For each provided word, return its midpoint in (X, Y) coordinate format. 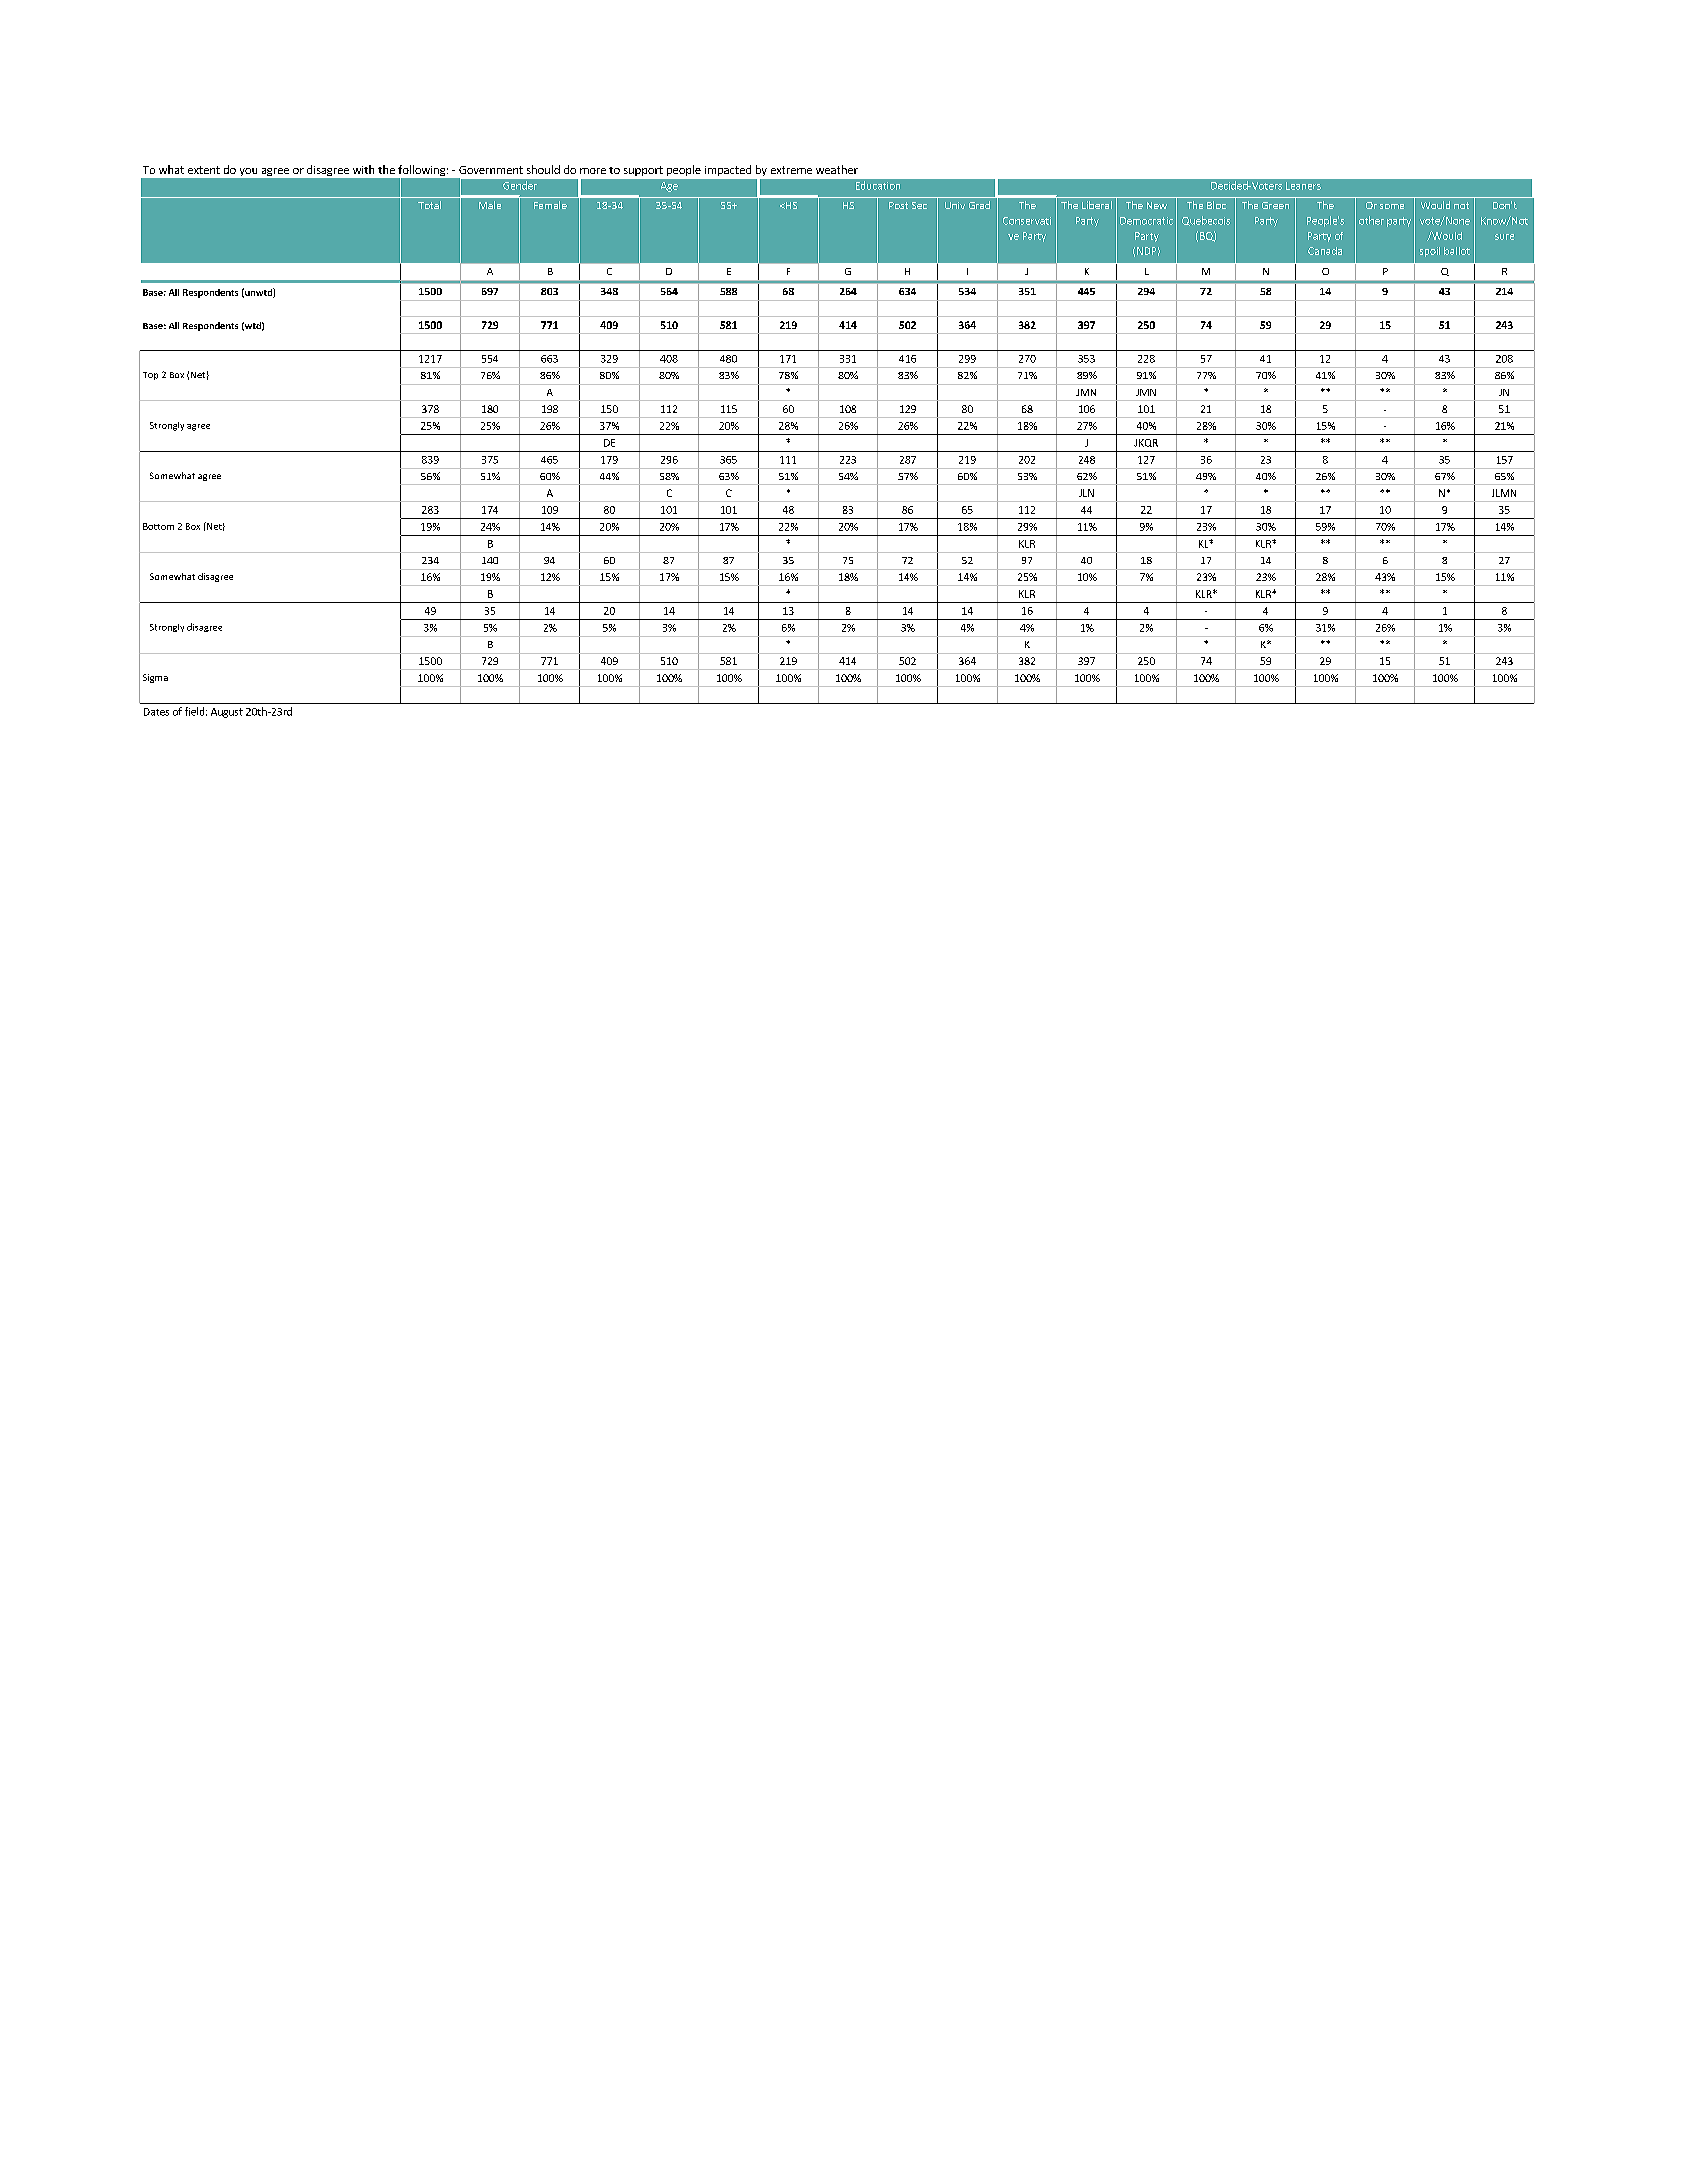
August (227, 713)
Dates (156, 712)
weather (837, 169)
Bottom (158, 526)
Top (150, 376)
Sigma (155, 678)
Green (1275, 205)
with (363, 169)
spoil (1430, 252)
